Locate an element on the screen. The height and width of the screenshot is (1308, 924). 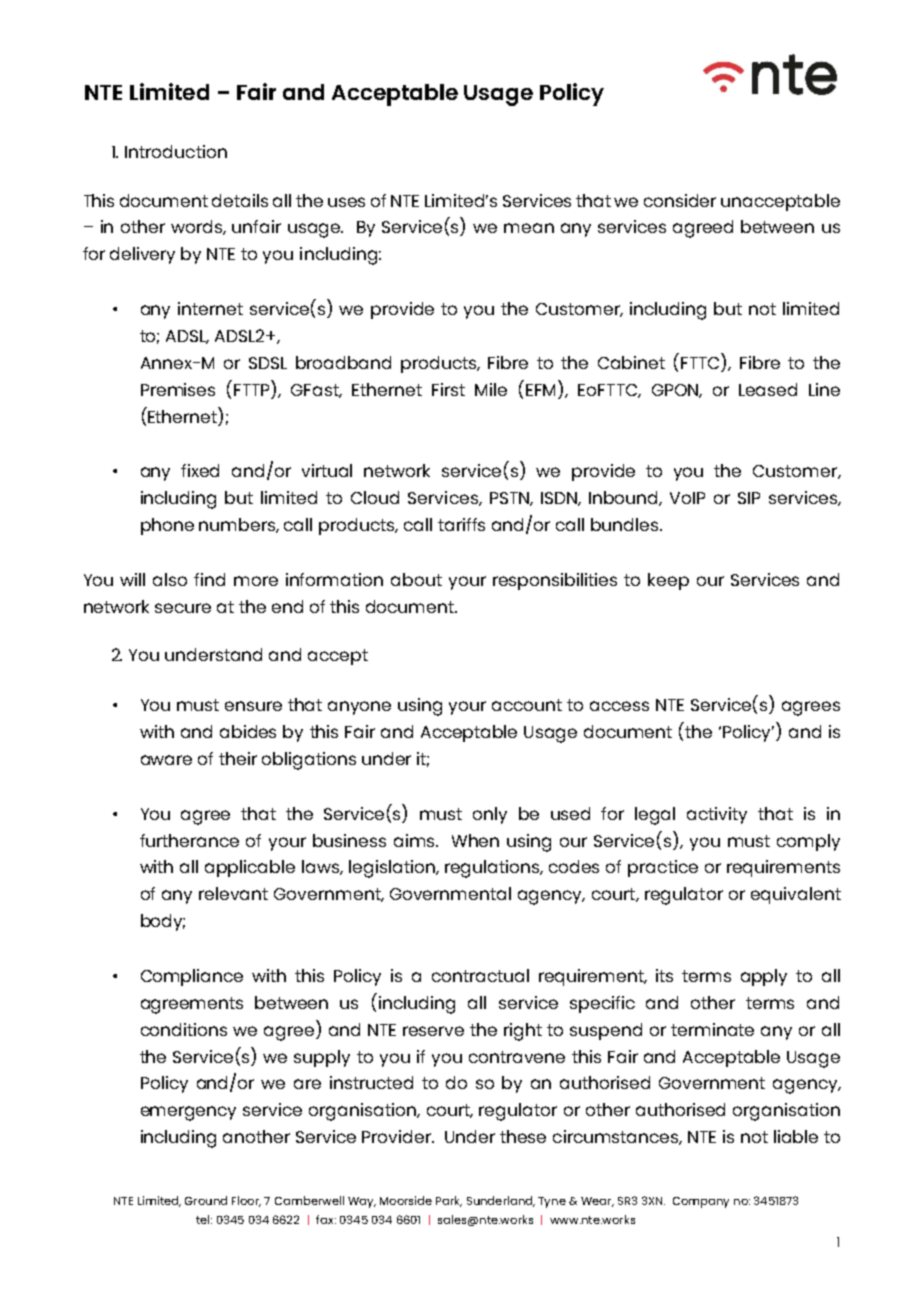
ensure is located at coordinates (253, 706).
